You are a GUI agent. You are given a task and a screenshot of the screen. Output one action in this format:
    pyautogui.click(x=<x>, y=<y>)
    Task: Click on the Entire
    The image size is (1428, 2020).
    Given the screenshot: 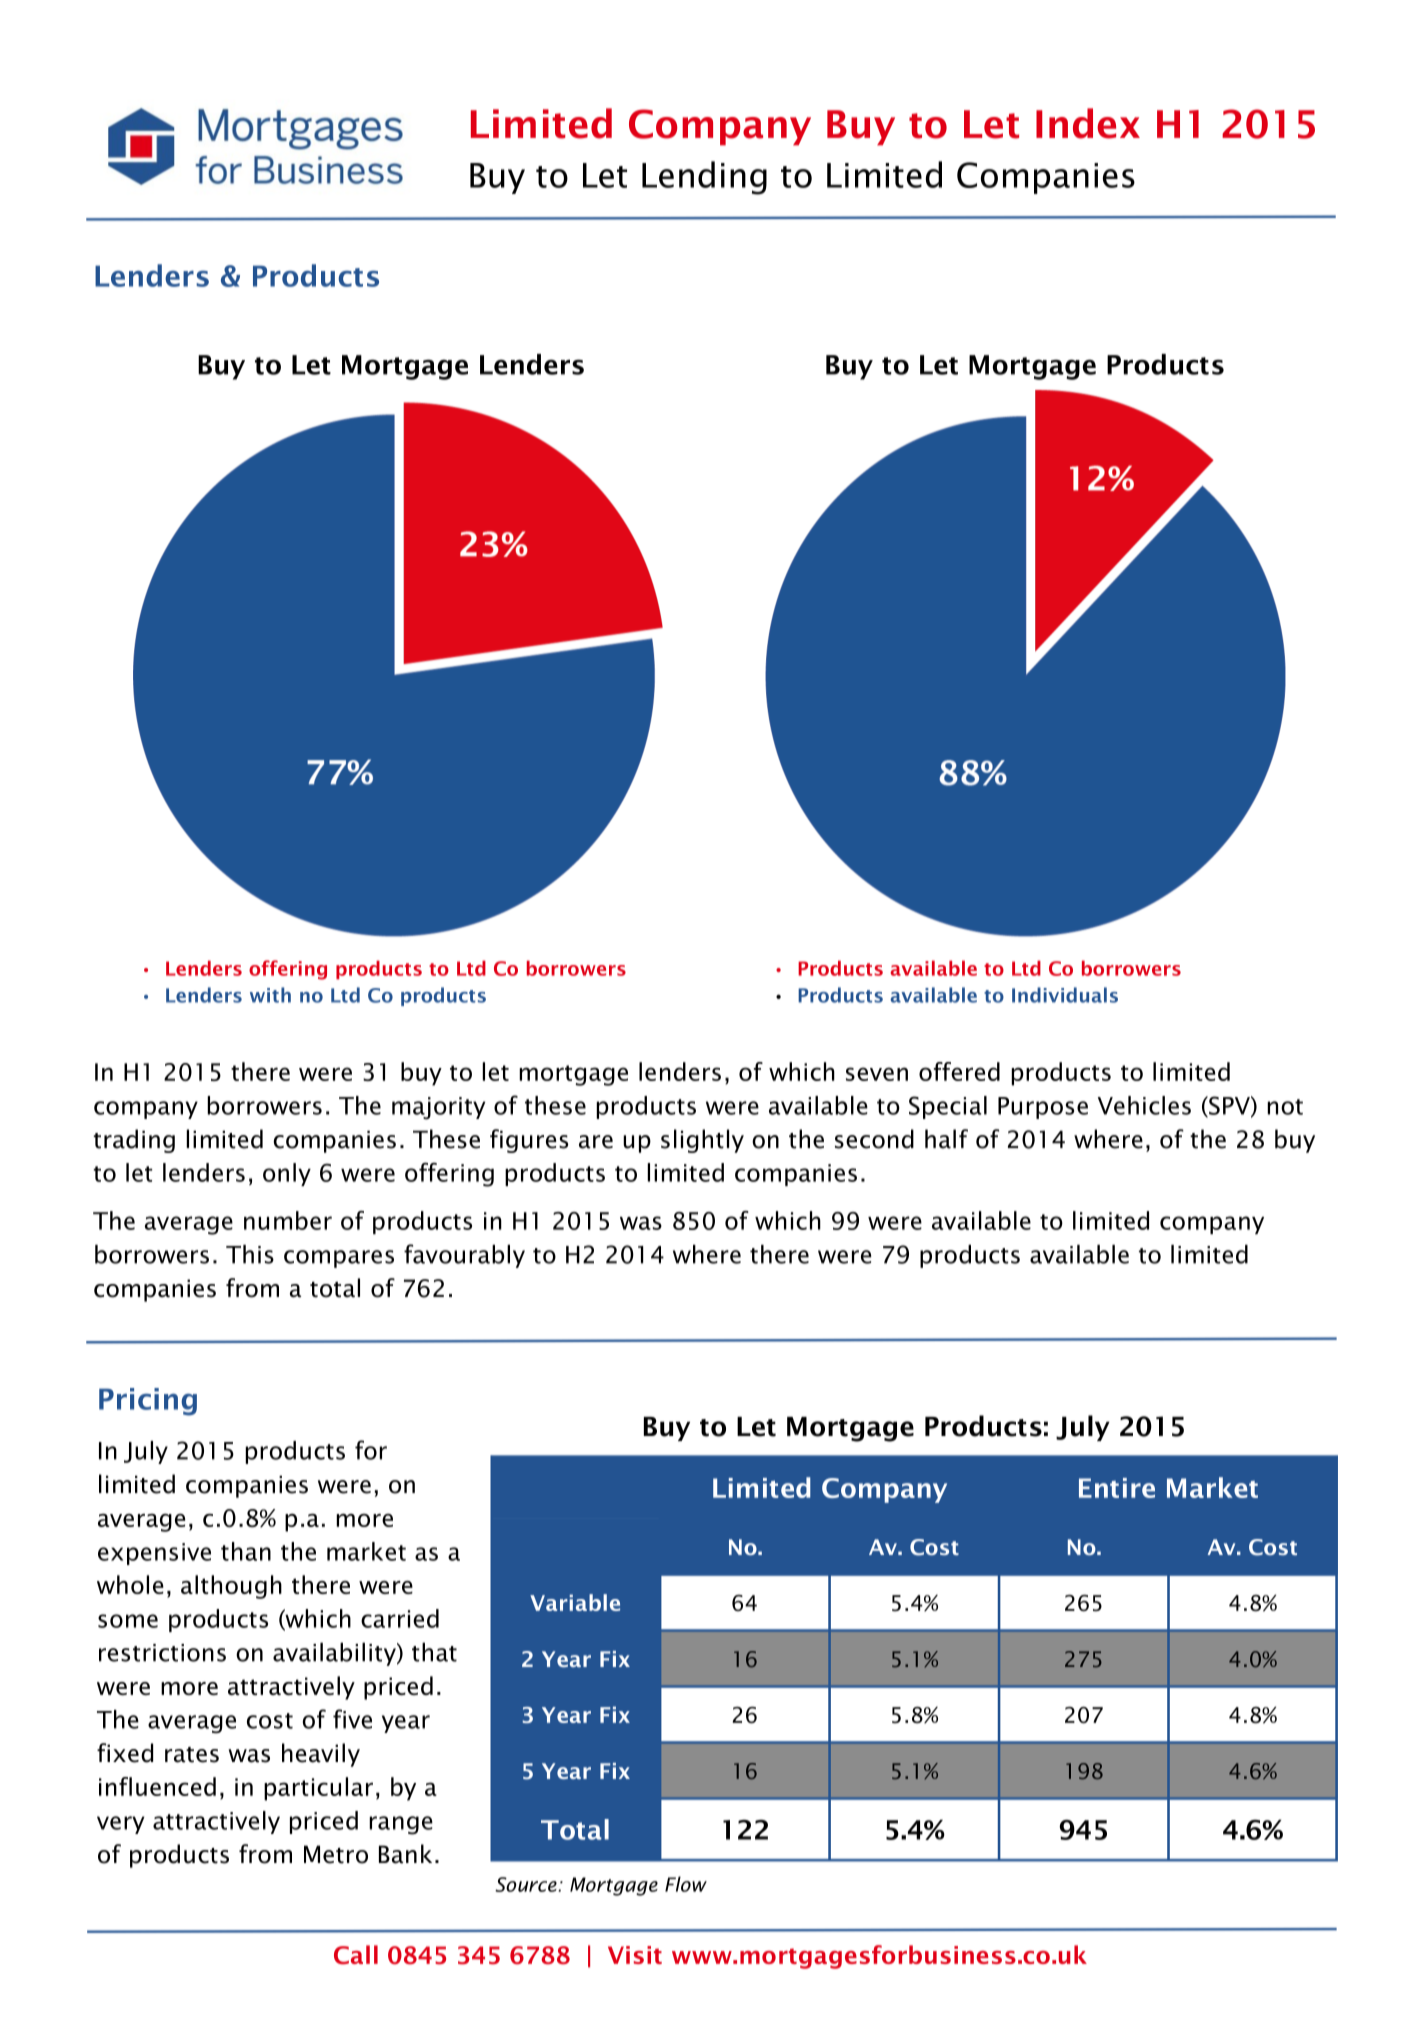 What is the action you would take?
    pyautogui.click(x=1117, y=1488)
